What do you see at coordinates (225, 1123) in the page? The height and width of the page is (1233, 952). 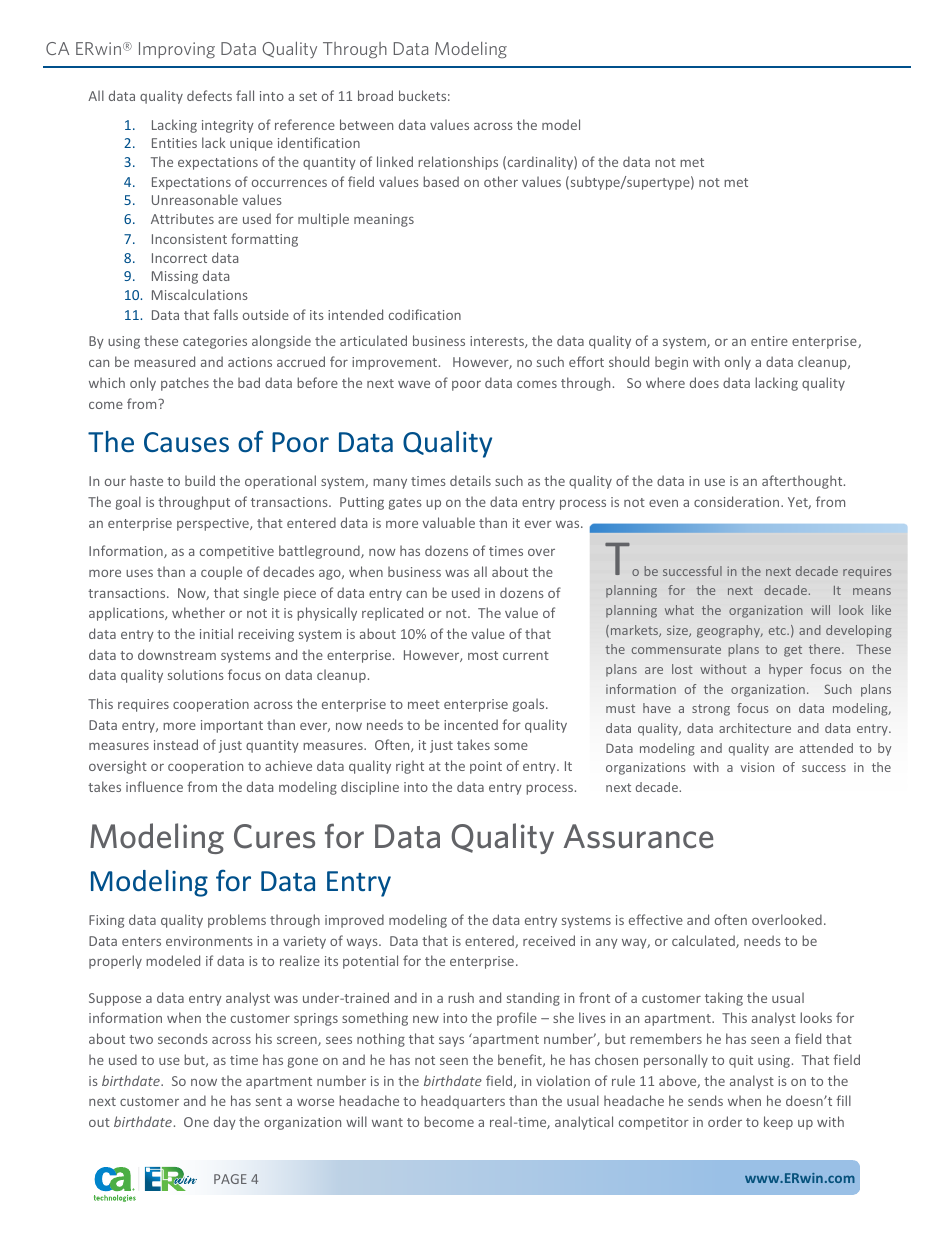 I see `day` at bounding box center [225, 1123].
